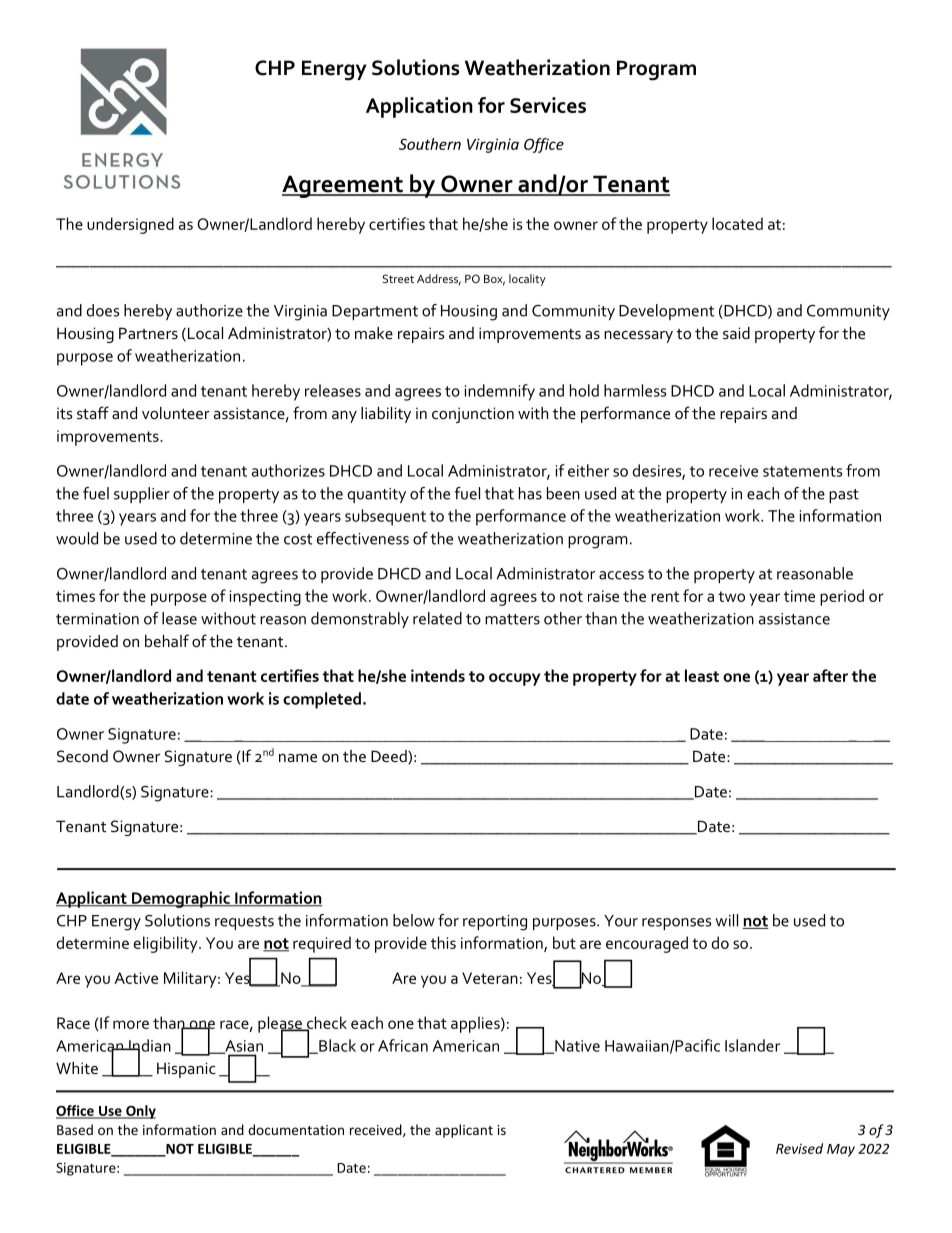  Describe the element at coordinates (167, 640) in the image. I see `behalf` at that location.
